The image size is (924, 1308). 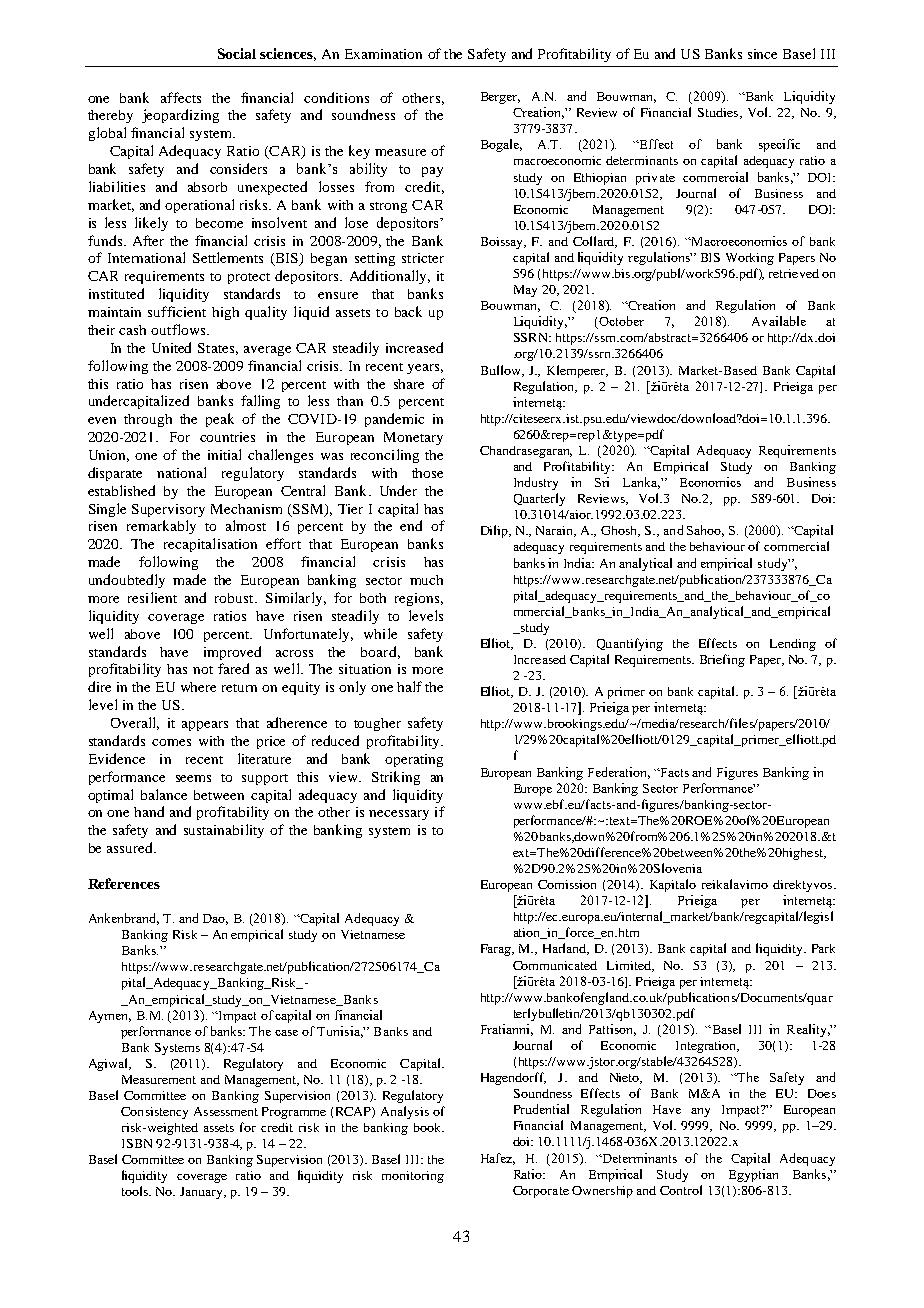 What do you see at coordinates (202, 1193) in the screenshot?
I see `January` at bounding box center [202, 1193].
